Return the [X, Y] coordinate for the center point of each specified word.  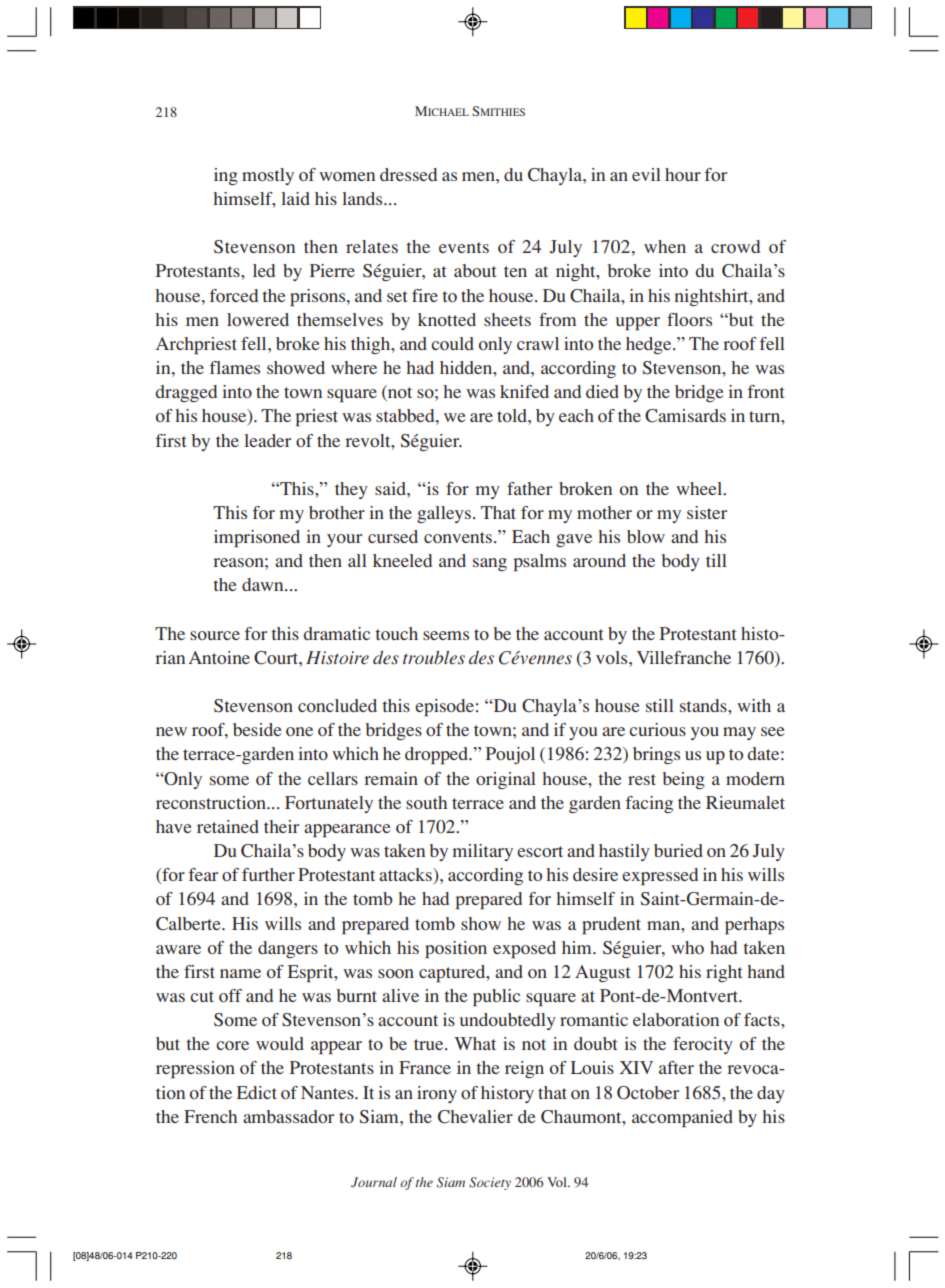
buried [678, 850]
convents [458, 537]
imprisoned [257, 539]
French [210, 1116]
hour [683, 174]
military [482, 852]
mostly [268, 176]
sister [707, 512]
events [464, 247]
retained [228, 826]
